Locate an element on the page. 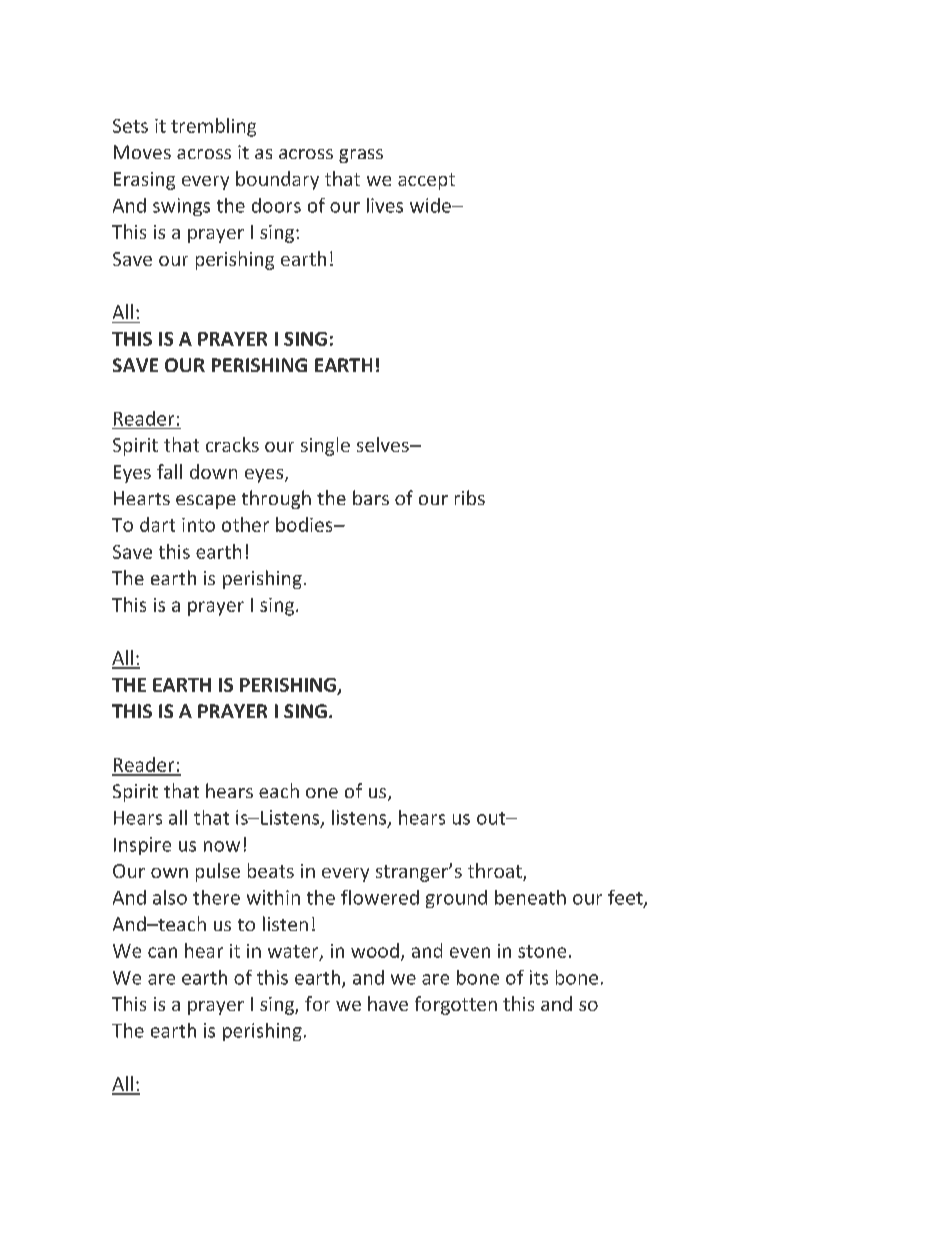  out is located at coordinates (492, 818).
